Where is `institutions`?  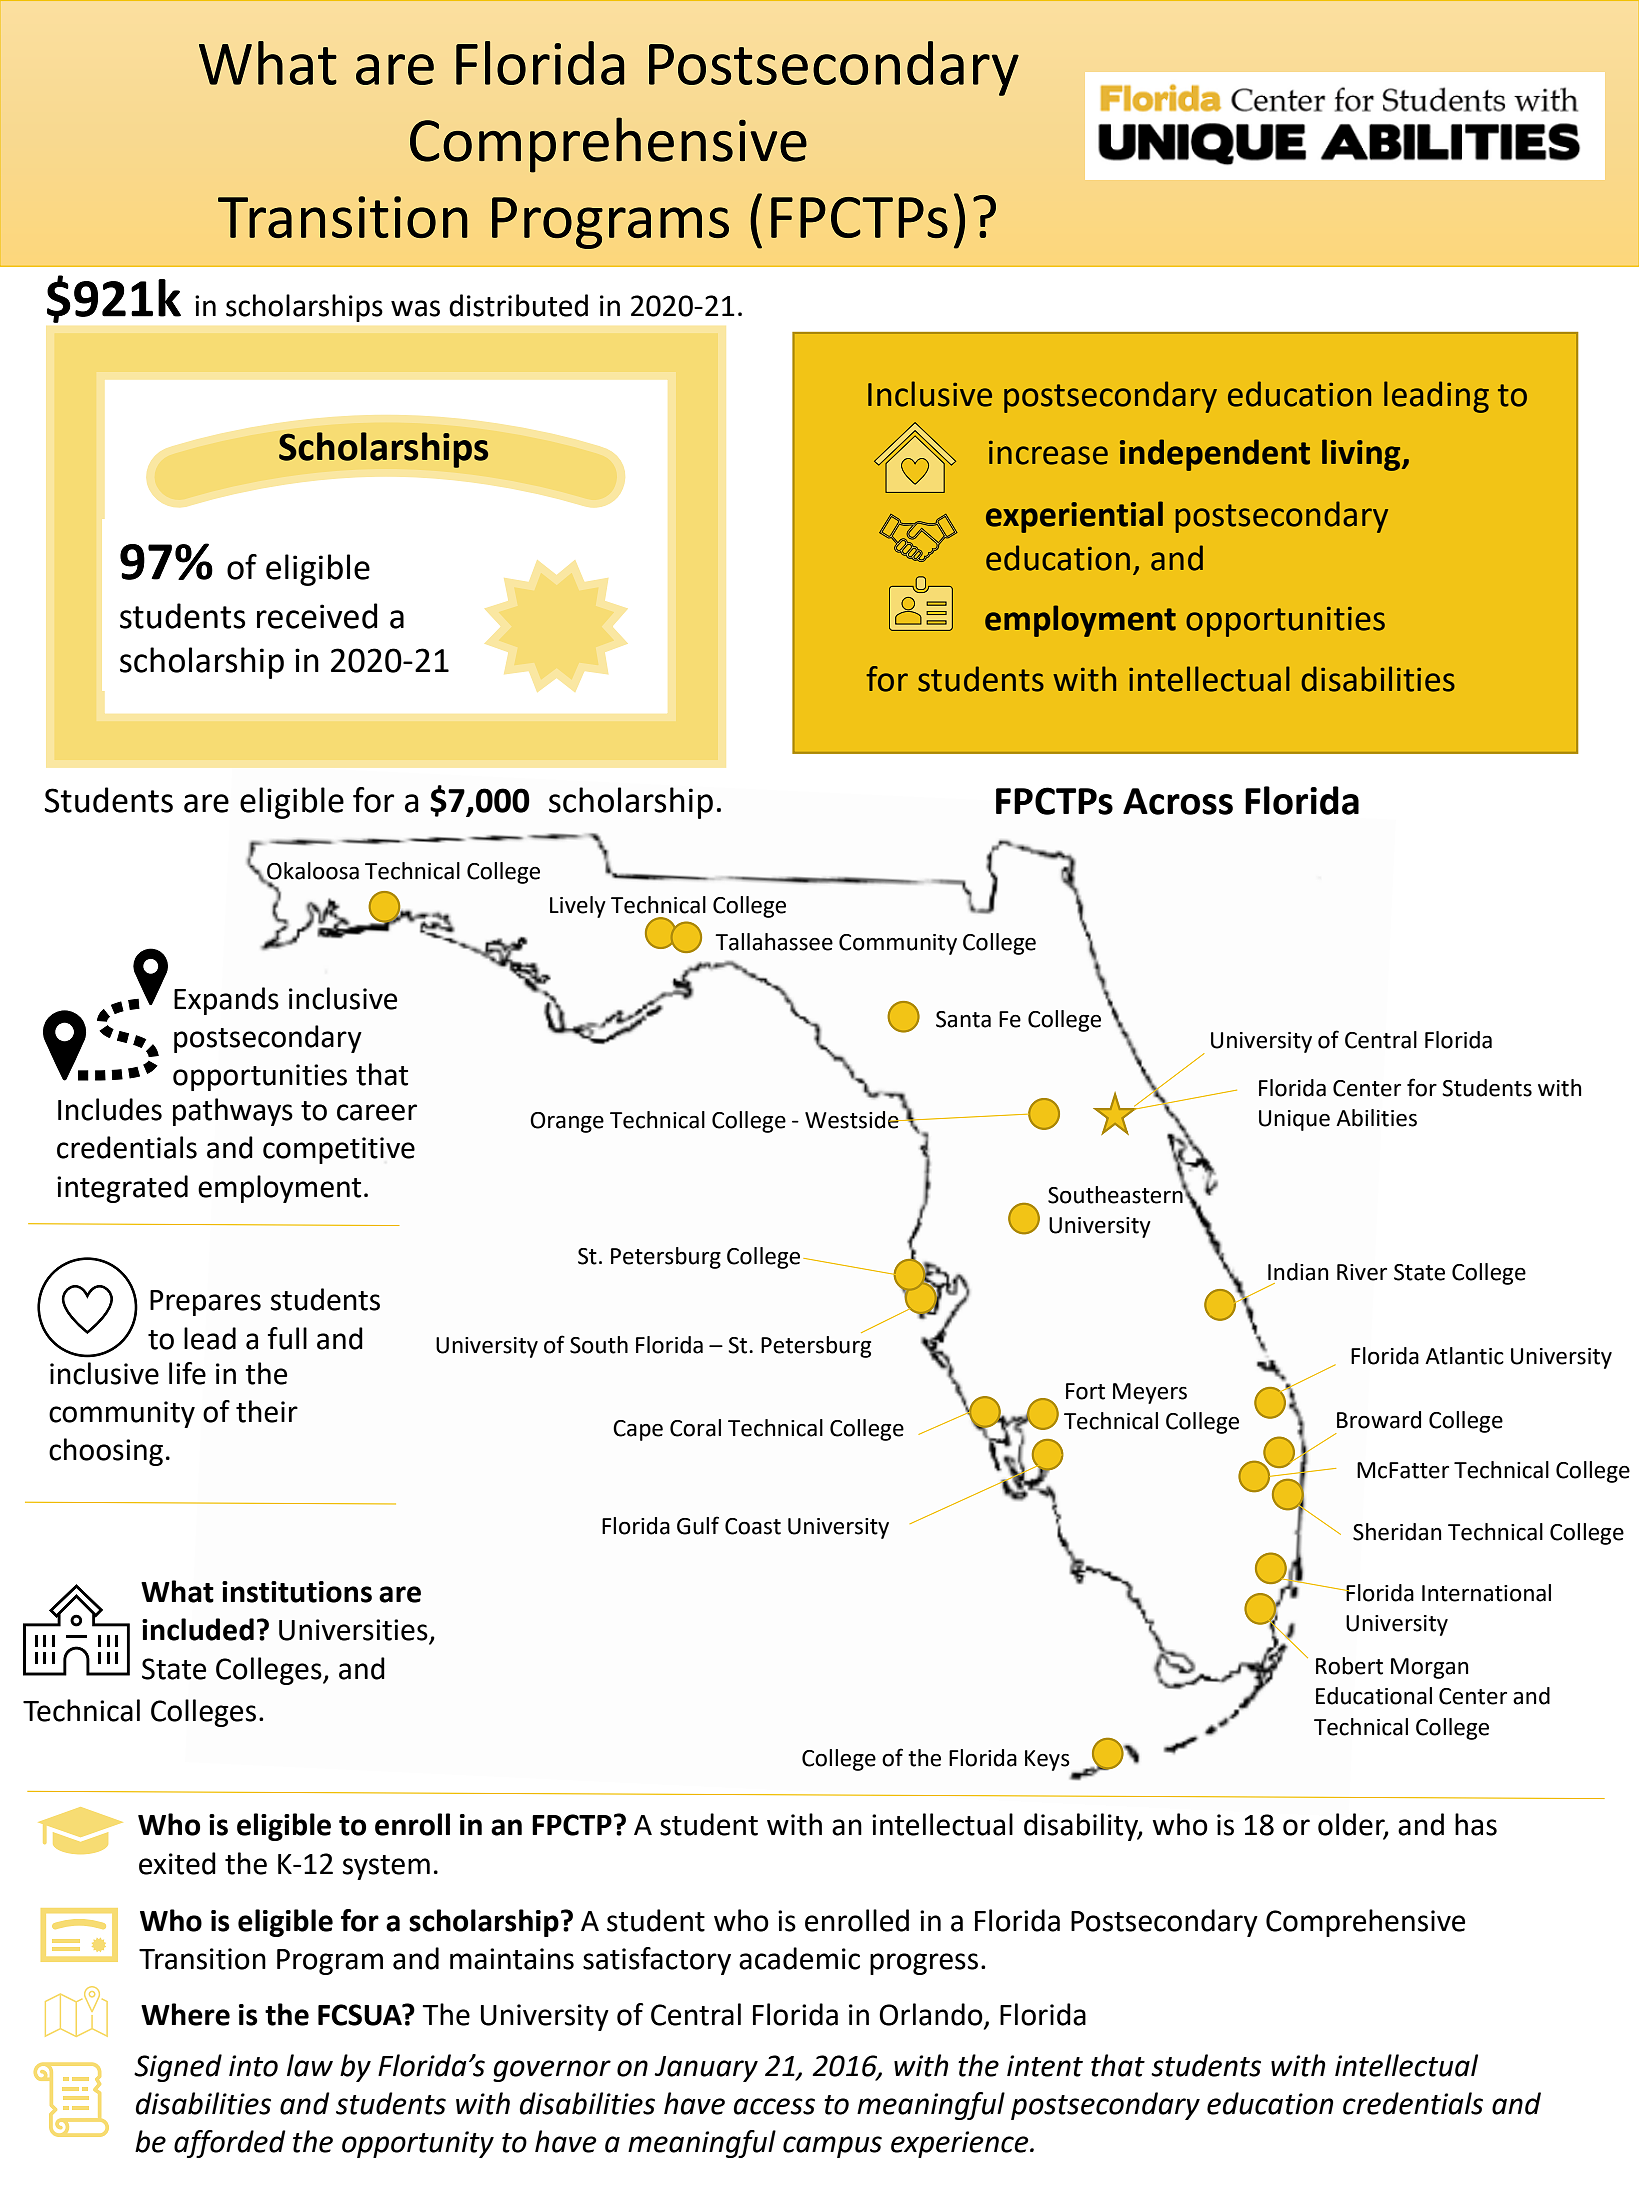
institutions is located at coordinates (297, 1592).
